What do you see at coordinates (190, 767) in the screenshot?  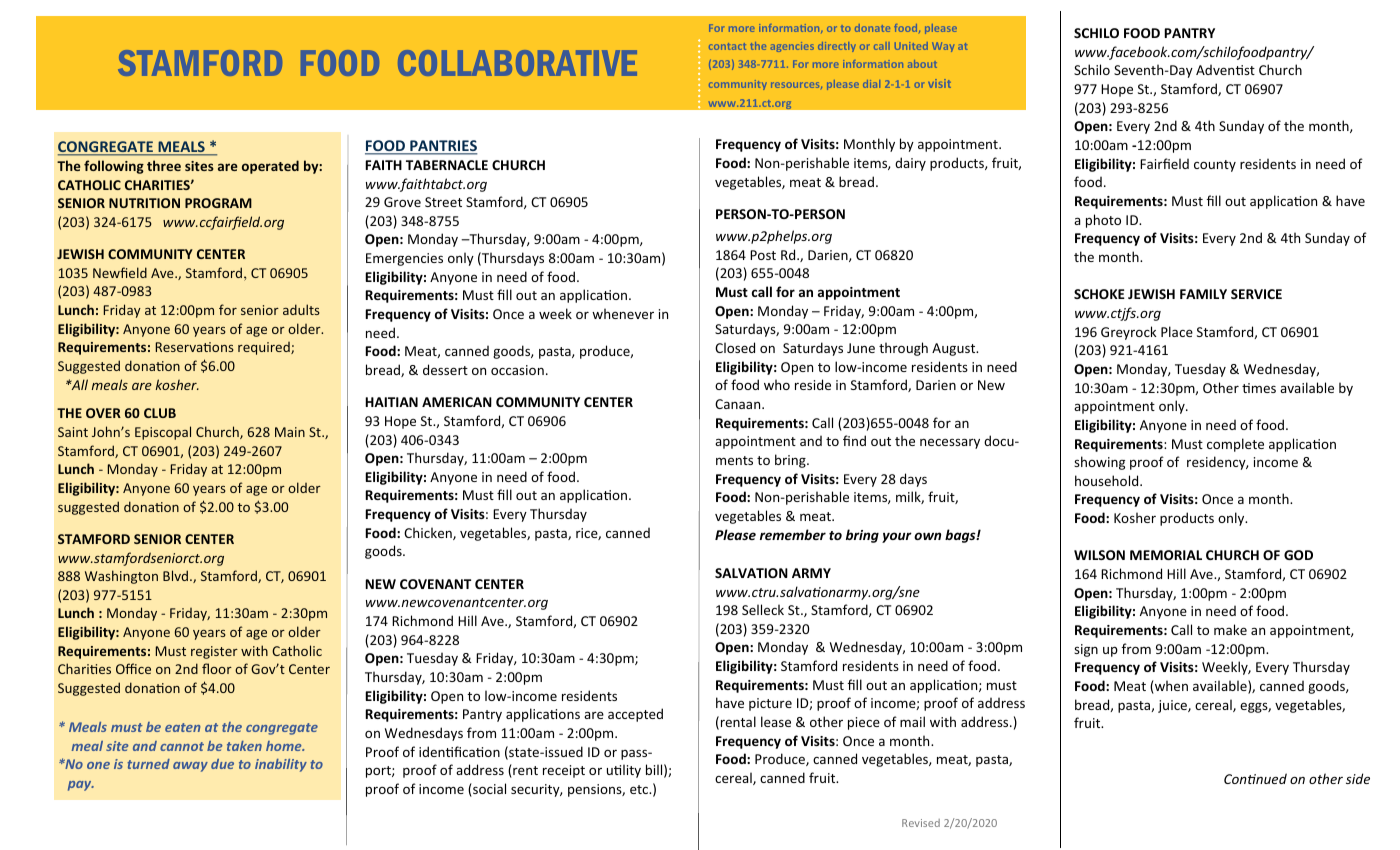 I see `away` at bounding box center [190, 767].
